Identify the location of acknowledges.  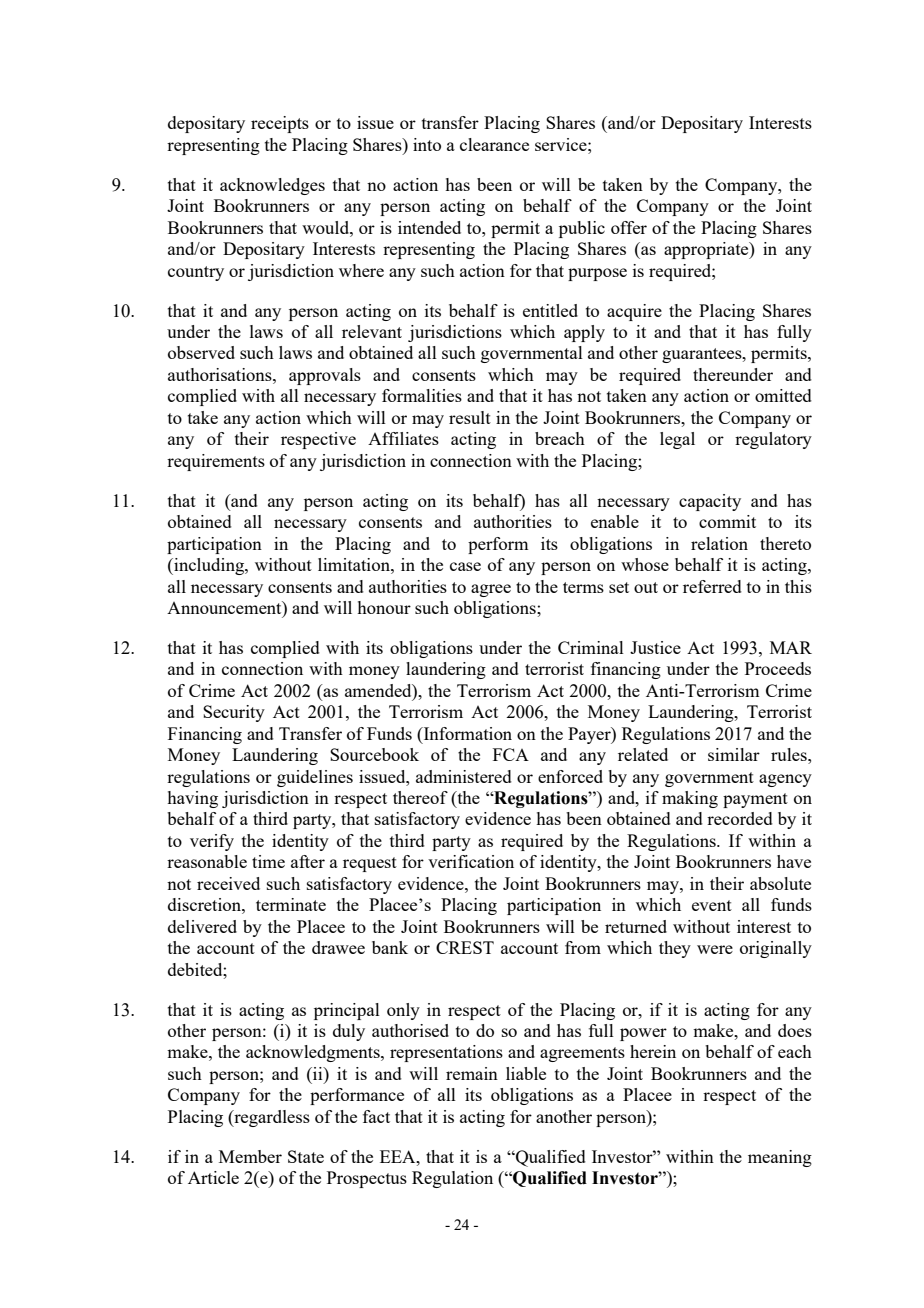
(272, 186).
